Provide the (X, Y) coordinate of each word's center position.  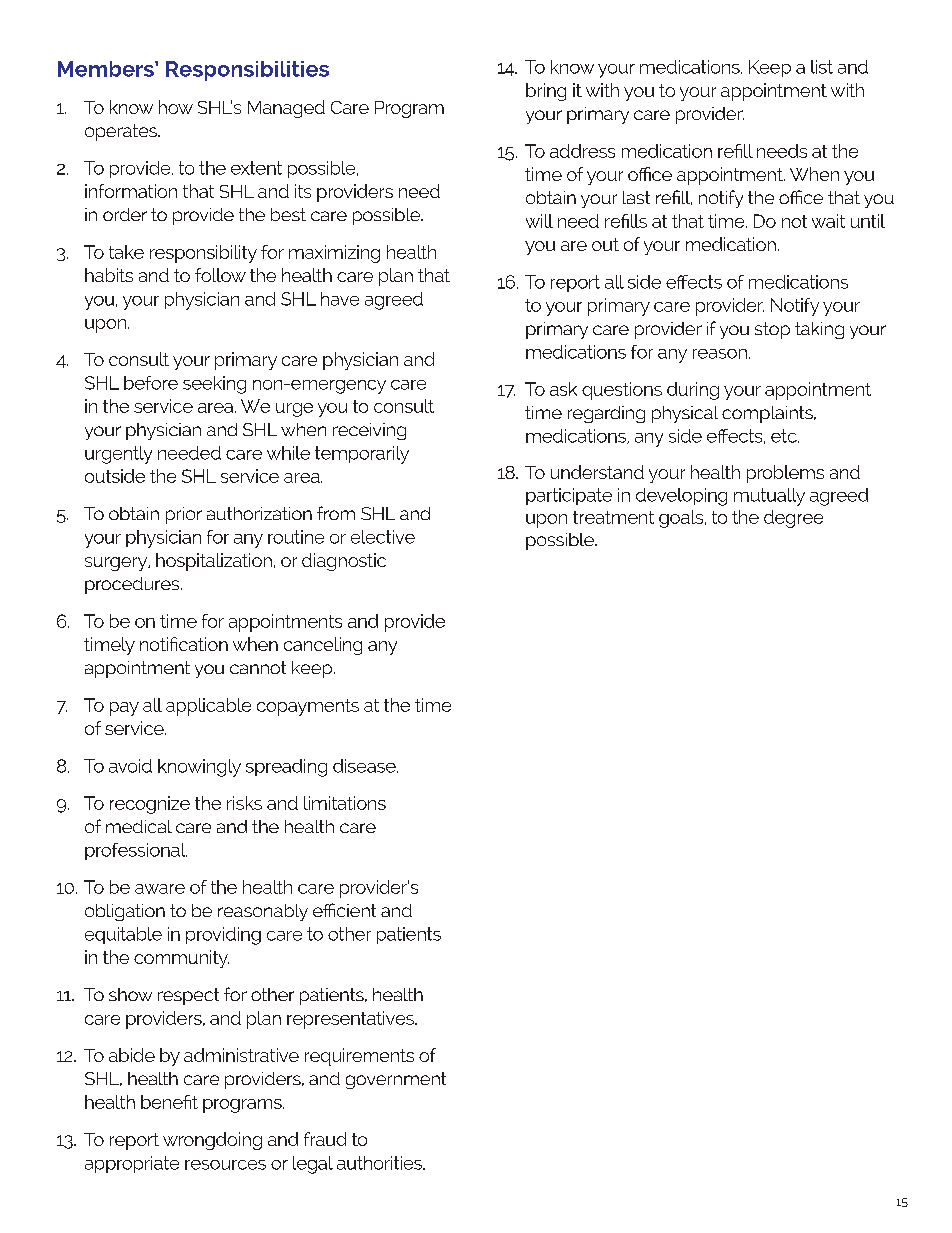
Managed (286, 109)
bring (546, 92)
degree (793, 519)
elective (383, 537)
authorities (380, 1163)
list (822, 67)
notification (184, 644)
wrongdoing (212, 1141)
